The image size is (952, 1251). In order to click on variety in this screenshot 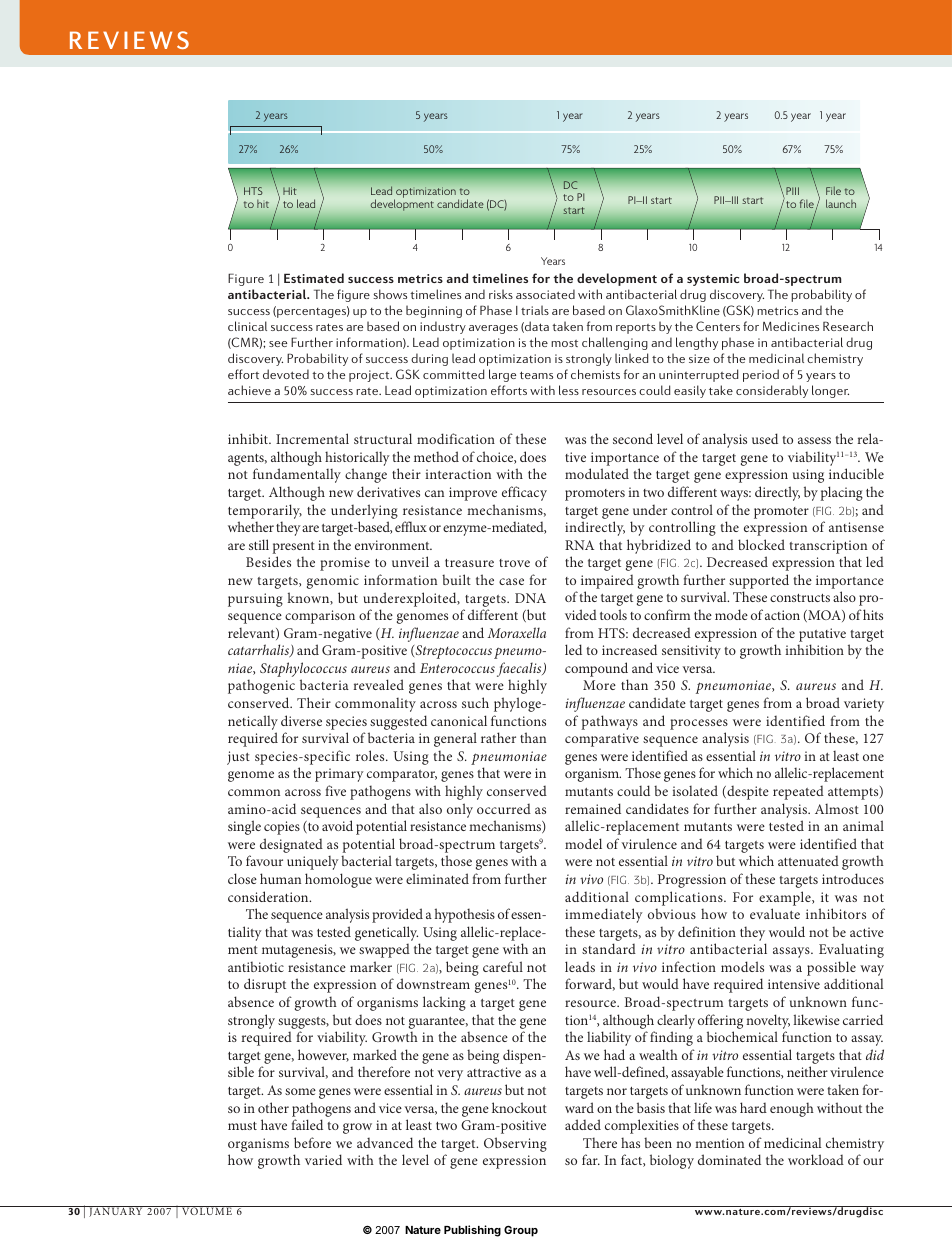, I will do `click(864, 705)`.
